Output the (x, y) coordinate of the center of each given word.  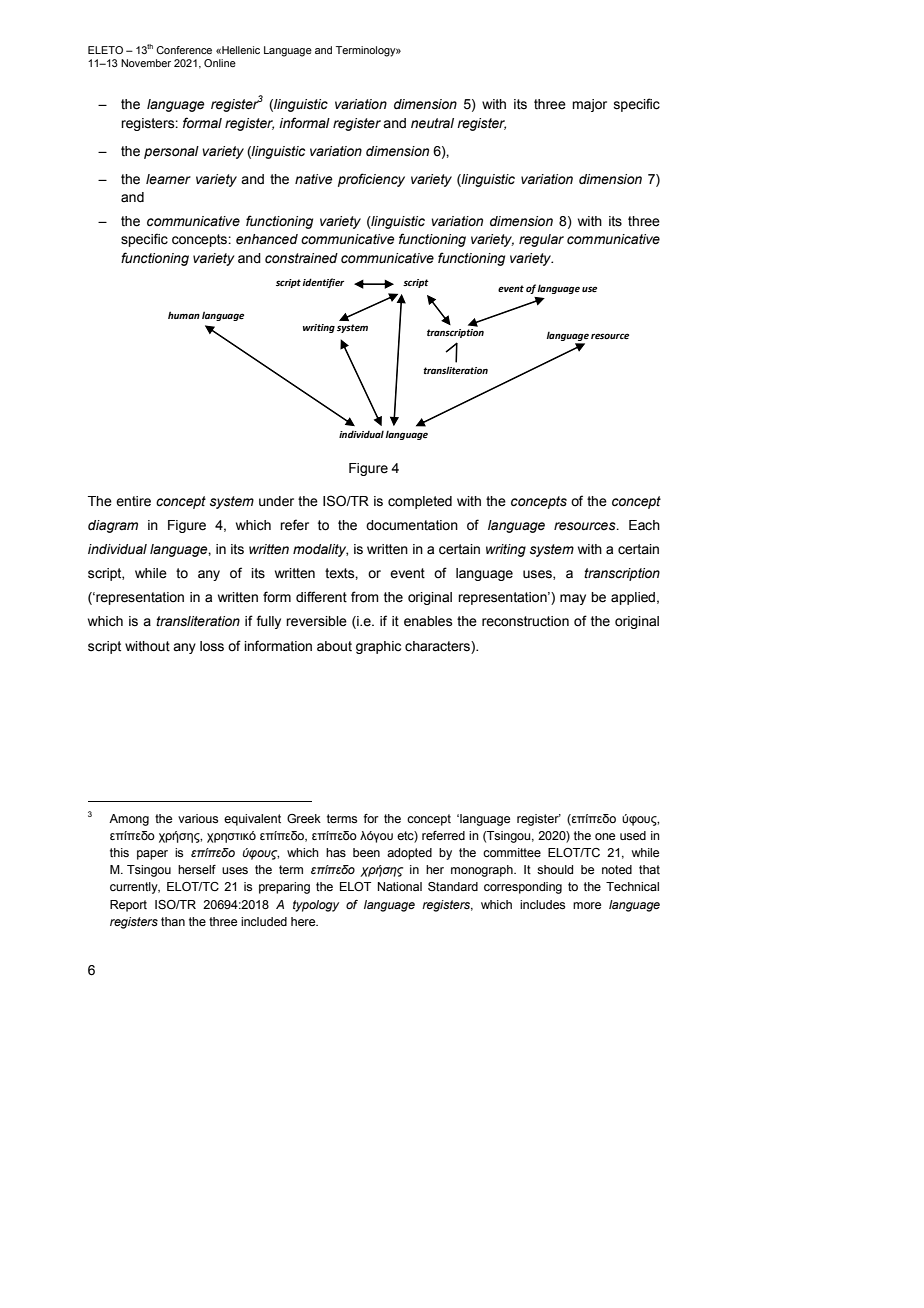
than (173, 921)
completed (420, 502)
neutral (432, 123)
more (587, 905)
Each (644, 525)
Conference (184, 50)
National (400, 886)
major (589, 105)
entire (133, 501)
